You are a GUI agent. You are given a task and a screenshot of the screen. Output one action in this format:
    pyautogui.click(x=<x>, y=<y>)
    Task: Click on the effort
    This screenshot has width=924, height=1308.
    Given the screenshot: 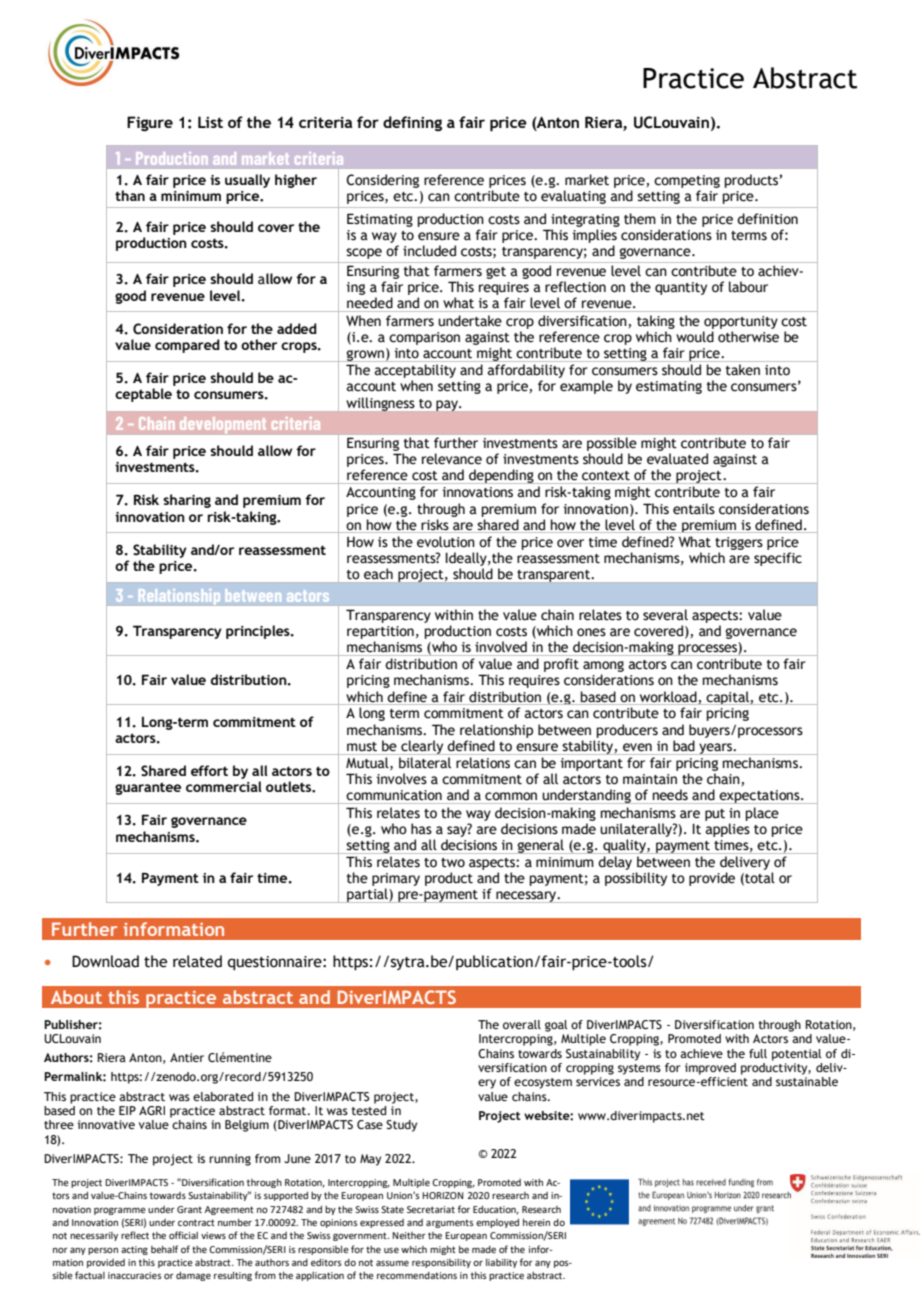 What is the action you would take?
    pyautogui.click(x=209, y=770)
